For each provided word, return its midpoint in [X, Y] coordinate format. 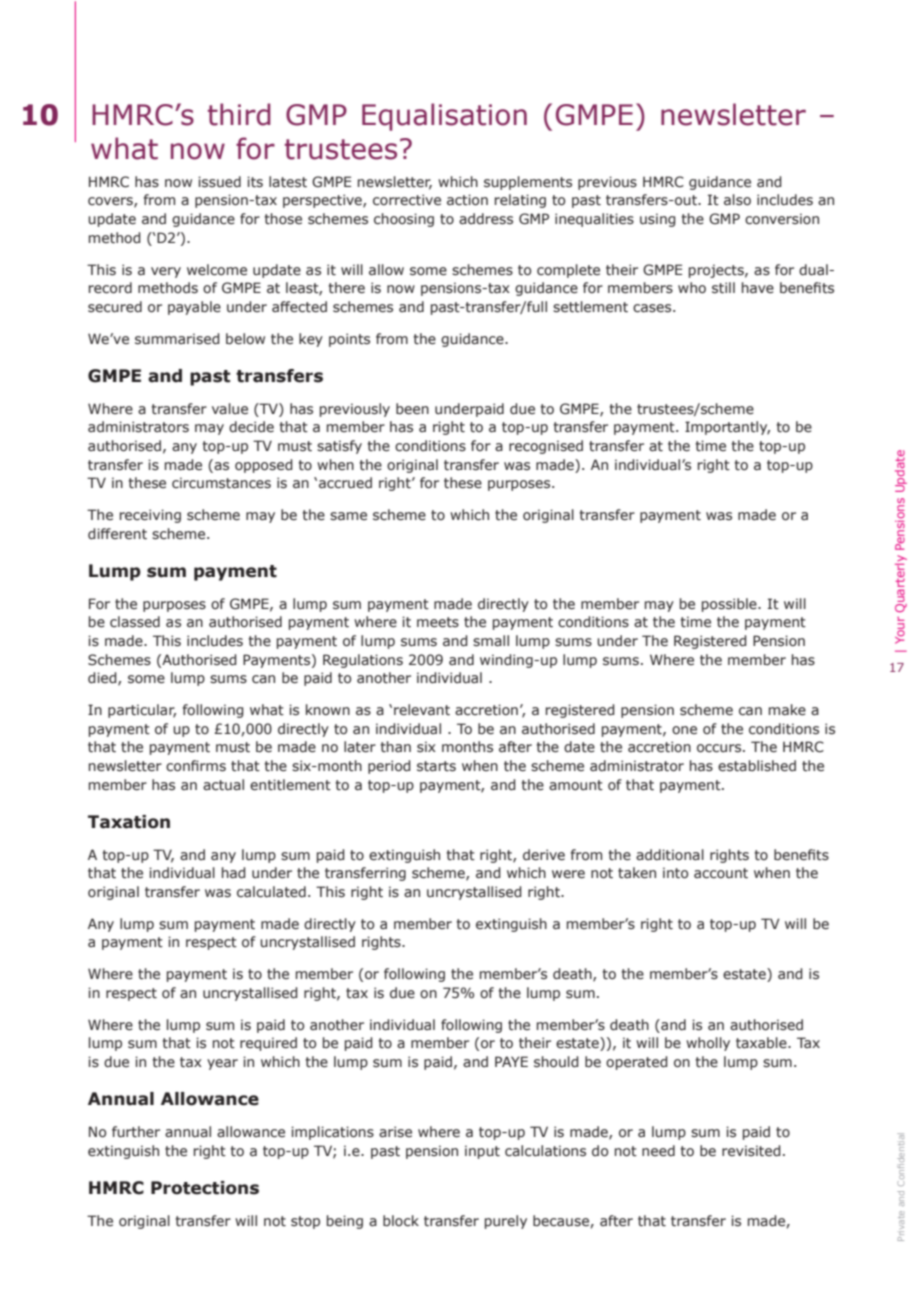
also [737, 200]
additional [670, 854]
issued [219, 182]
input [482, 1152]
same [348, 516]
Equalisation [444, 117]
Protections [205, 1188]
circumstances [221, 483]
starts [436, 766]
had [234, 872]
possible [730, 605]
